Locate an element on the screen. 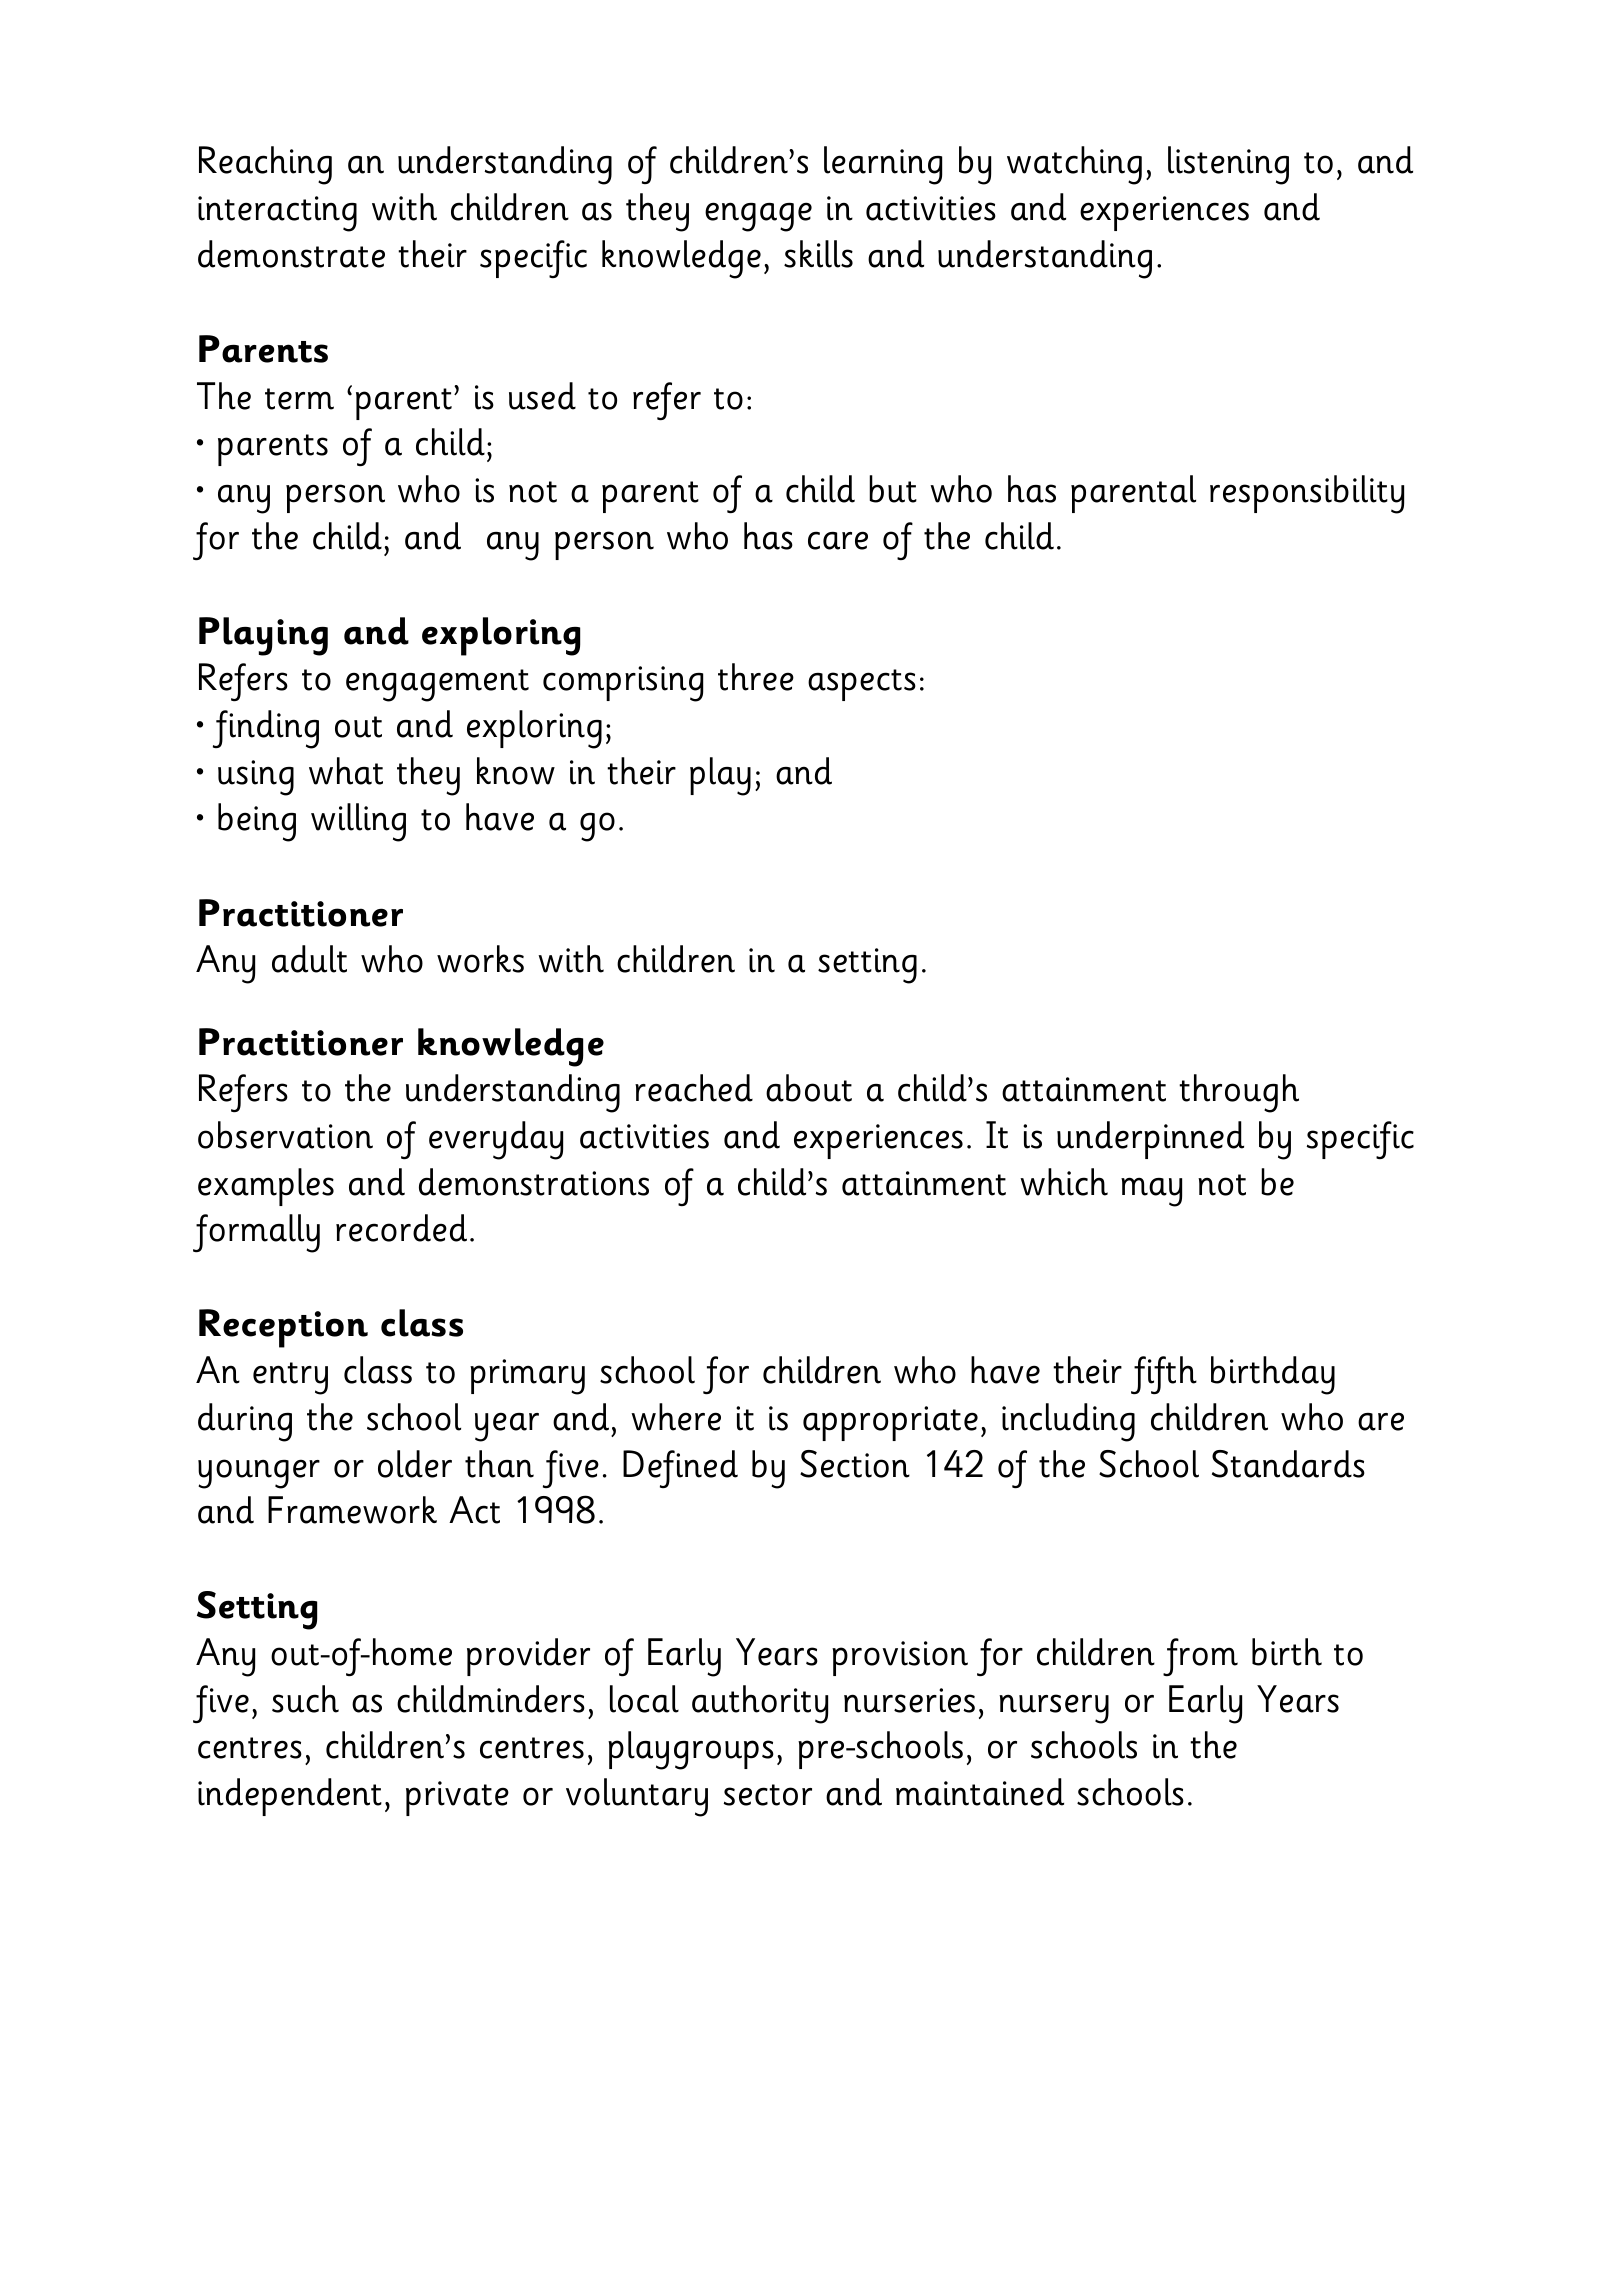 This screenshot has height=2292, width=1621. may is located at coordinates (1151, 1192).
